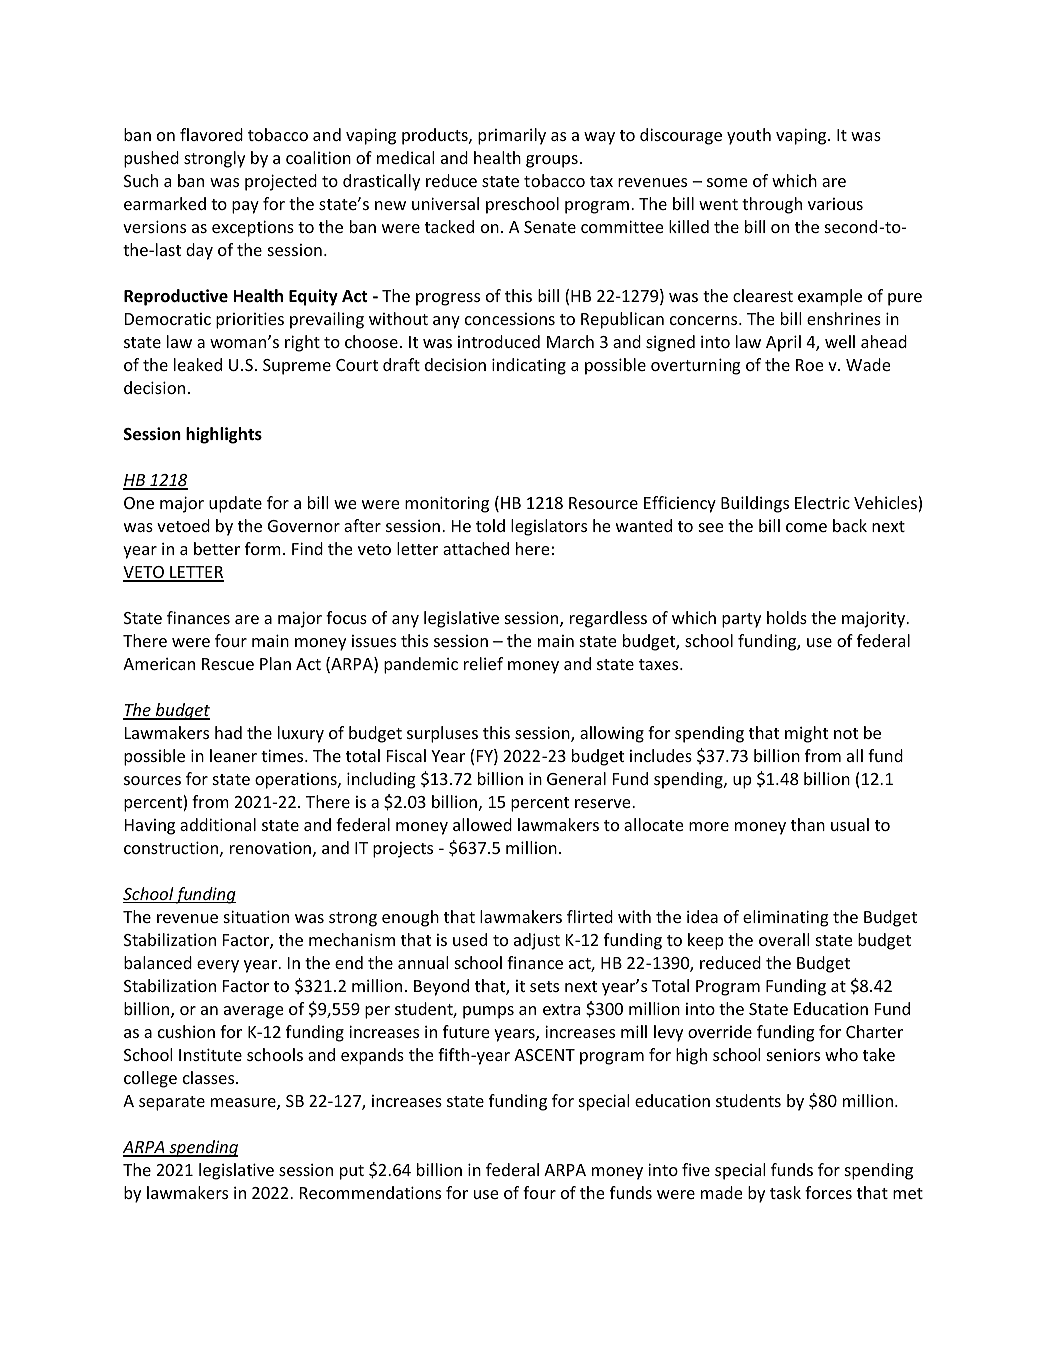 The width and height of the screenshot is (1048, 1356). What do you see at coordinates (835, 204) in the screenshot?
I see `various` at bounding box center [835, 204].
